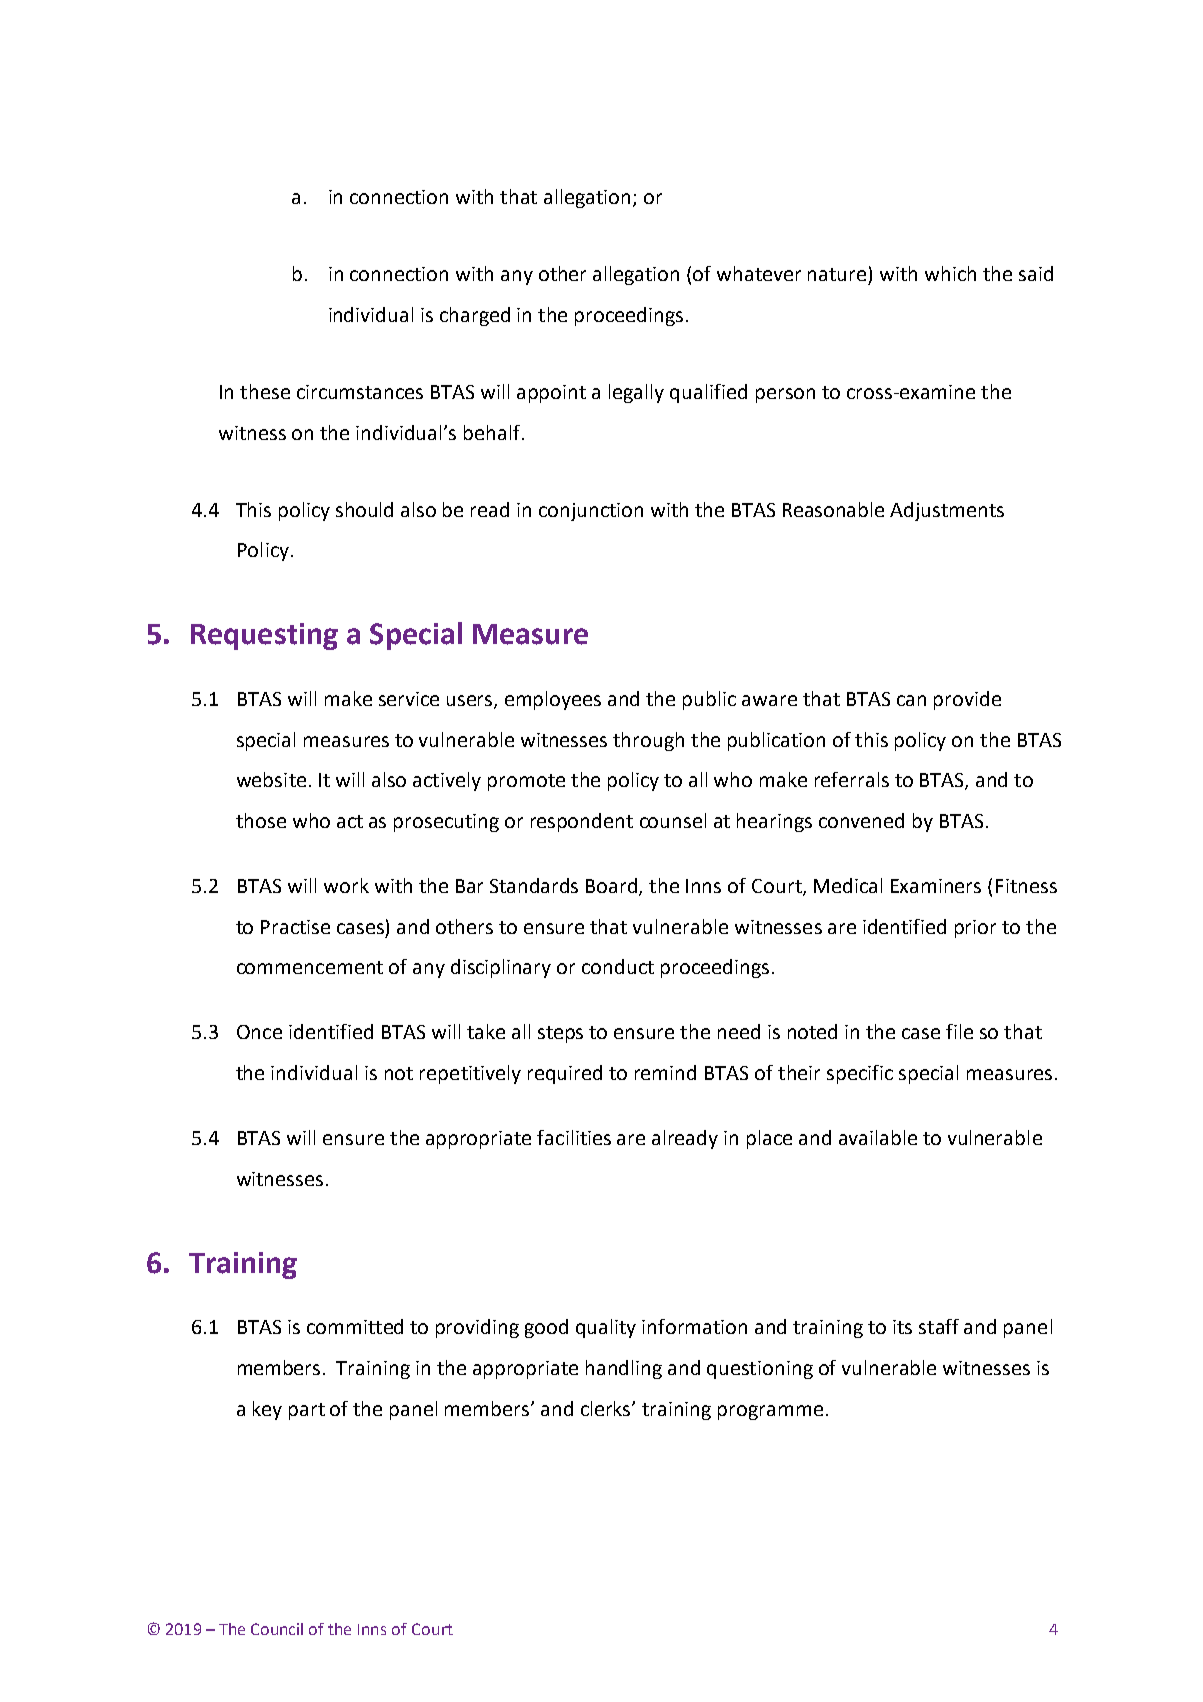 This page has height=1702, width=1203. Describe the element at coordinates (975, 929) in the page. I see `prior` at that location.
